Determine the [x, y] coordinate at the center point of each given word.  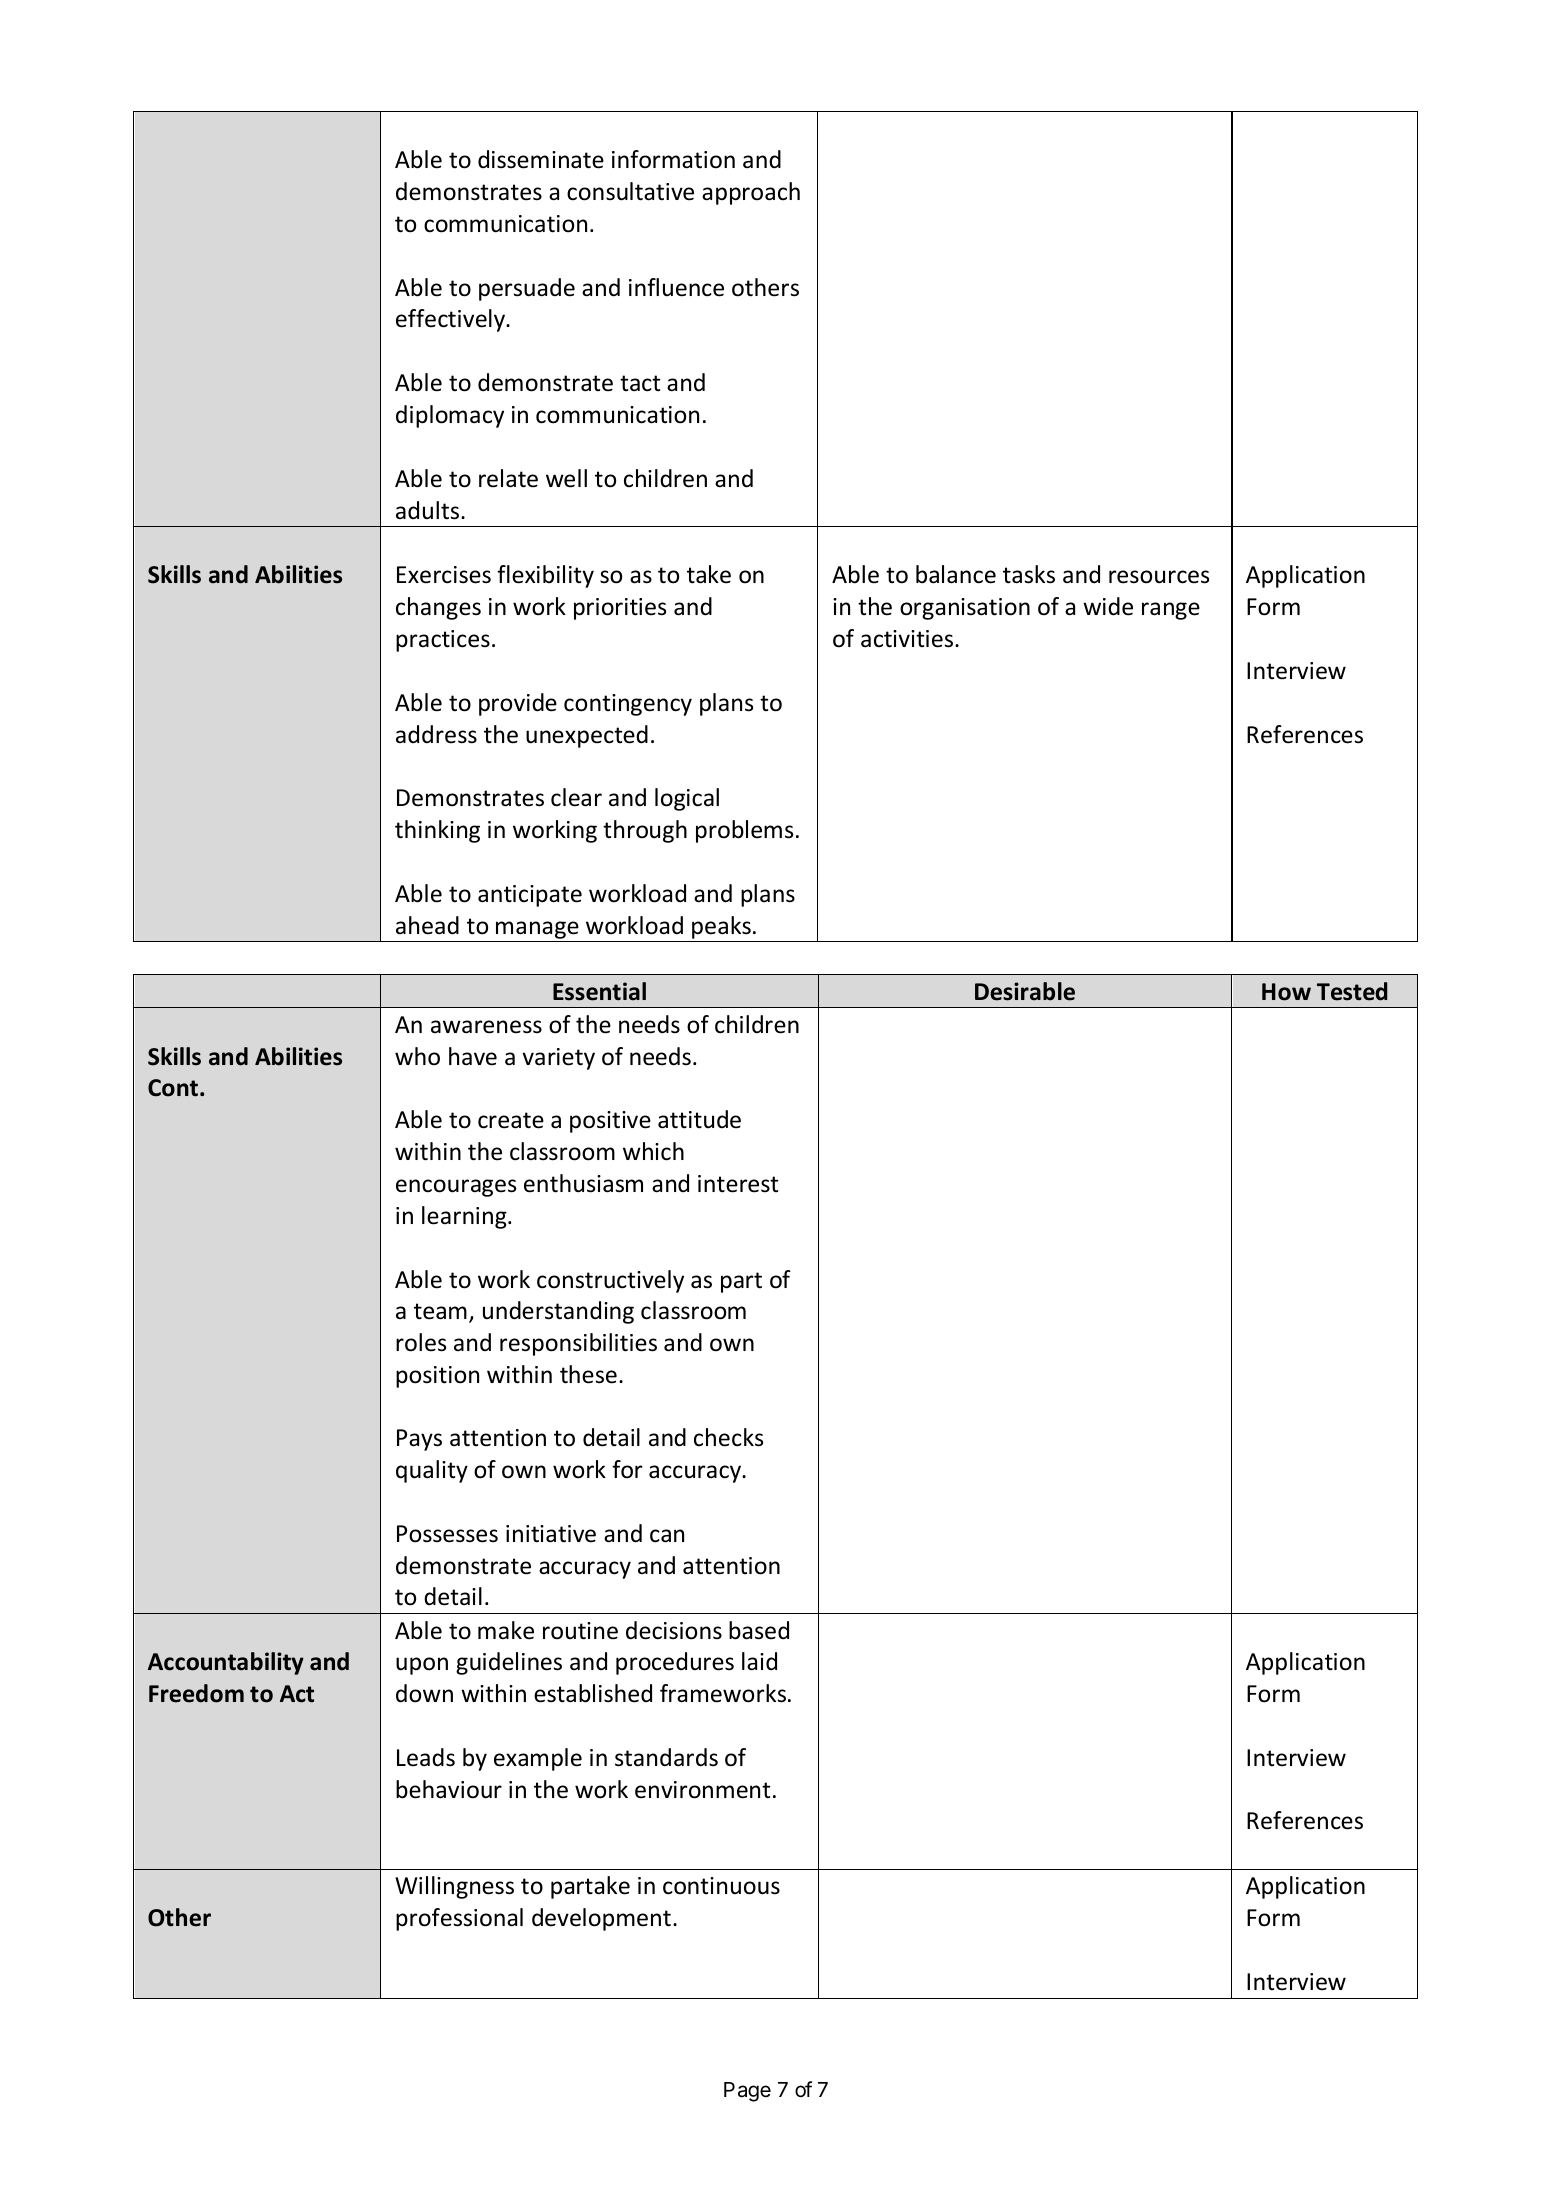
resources [1159, 577]
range [1171, 611]
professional [459, 1919]
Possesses [447, 1534]
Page [747, 2092]
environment [702, 1790]
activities [908, 639]
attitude [699, 1119]
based [759, 1630]
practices [443, 641]
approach [751, 193]
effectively [451, 320]
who [417, 1056]
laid [759, 1661]
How [1286, 992]
